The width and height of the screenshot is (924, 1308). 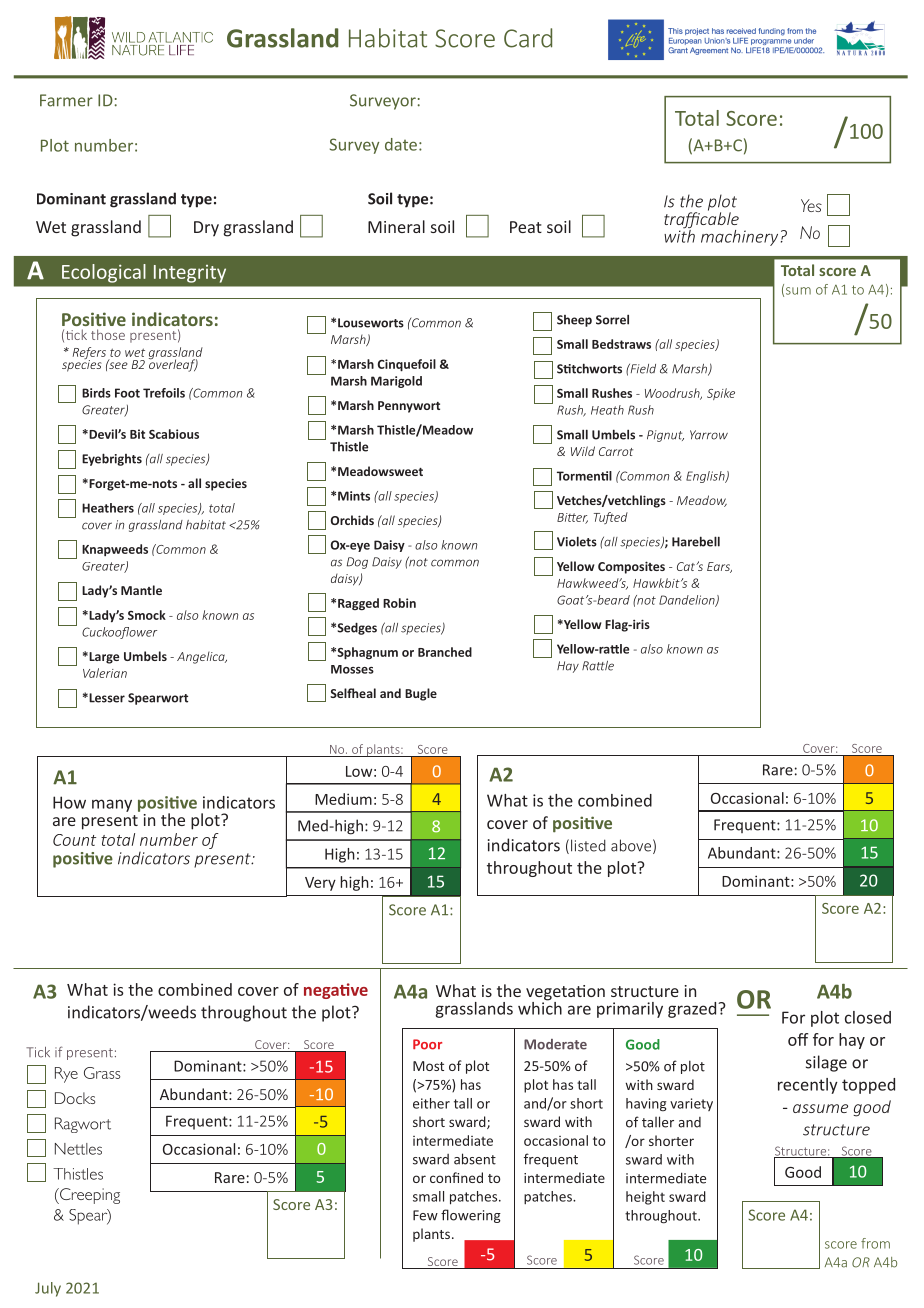 What do you see at coordinates (631, 845) in the screenshot?
I see `above` at bounding box center [631, 845].
